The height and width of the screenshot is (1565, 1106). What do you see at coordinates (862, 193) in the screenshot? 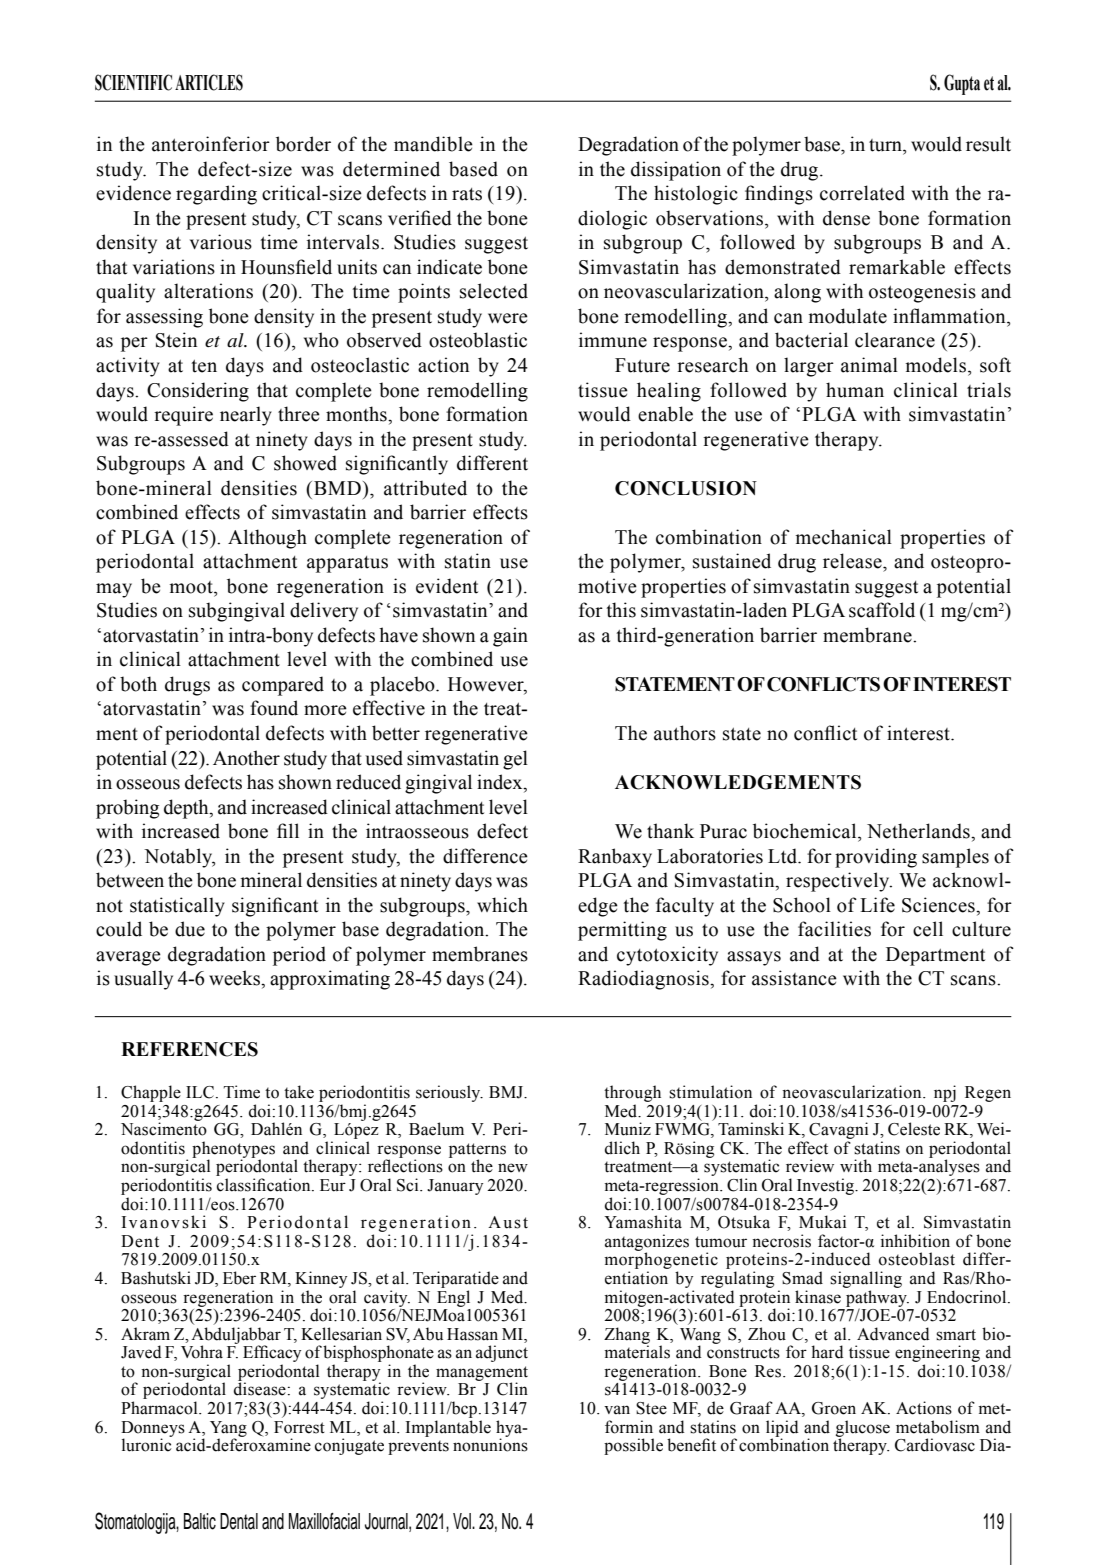
I see `correlated` at bounding box center [862, 193].
